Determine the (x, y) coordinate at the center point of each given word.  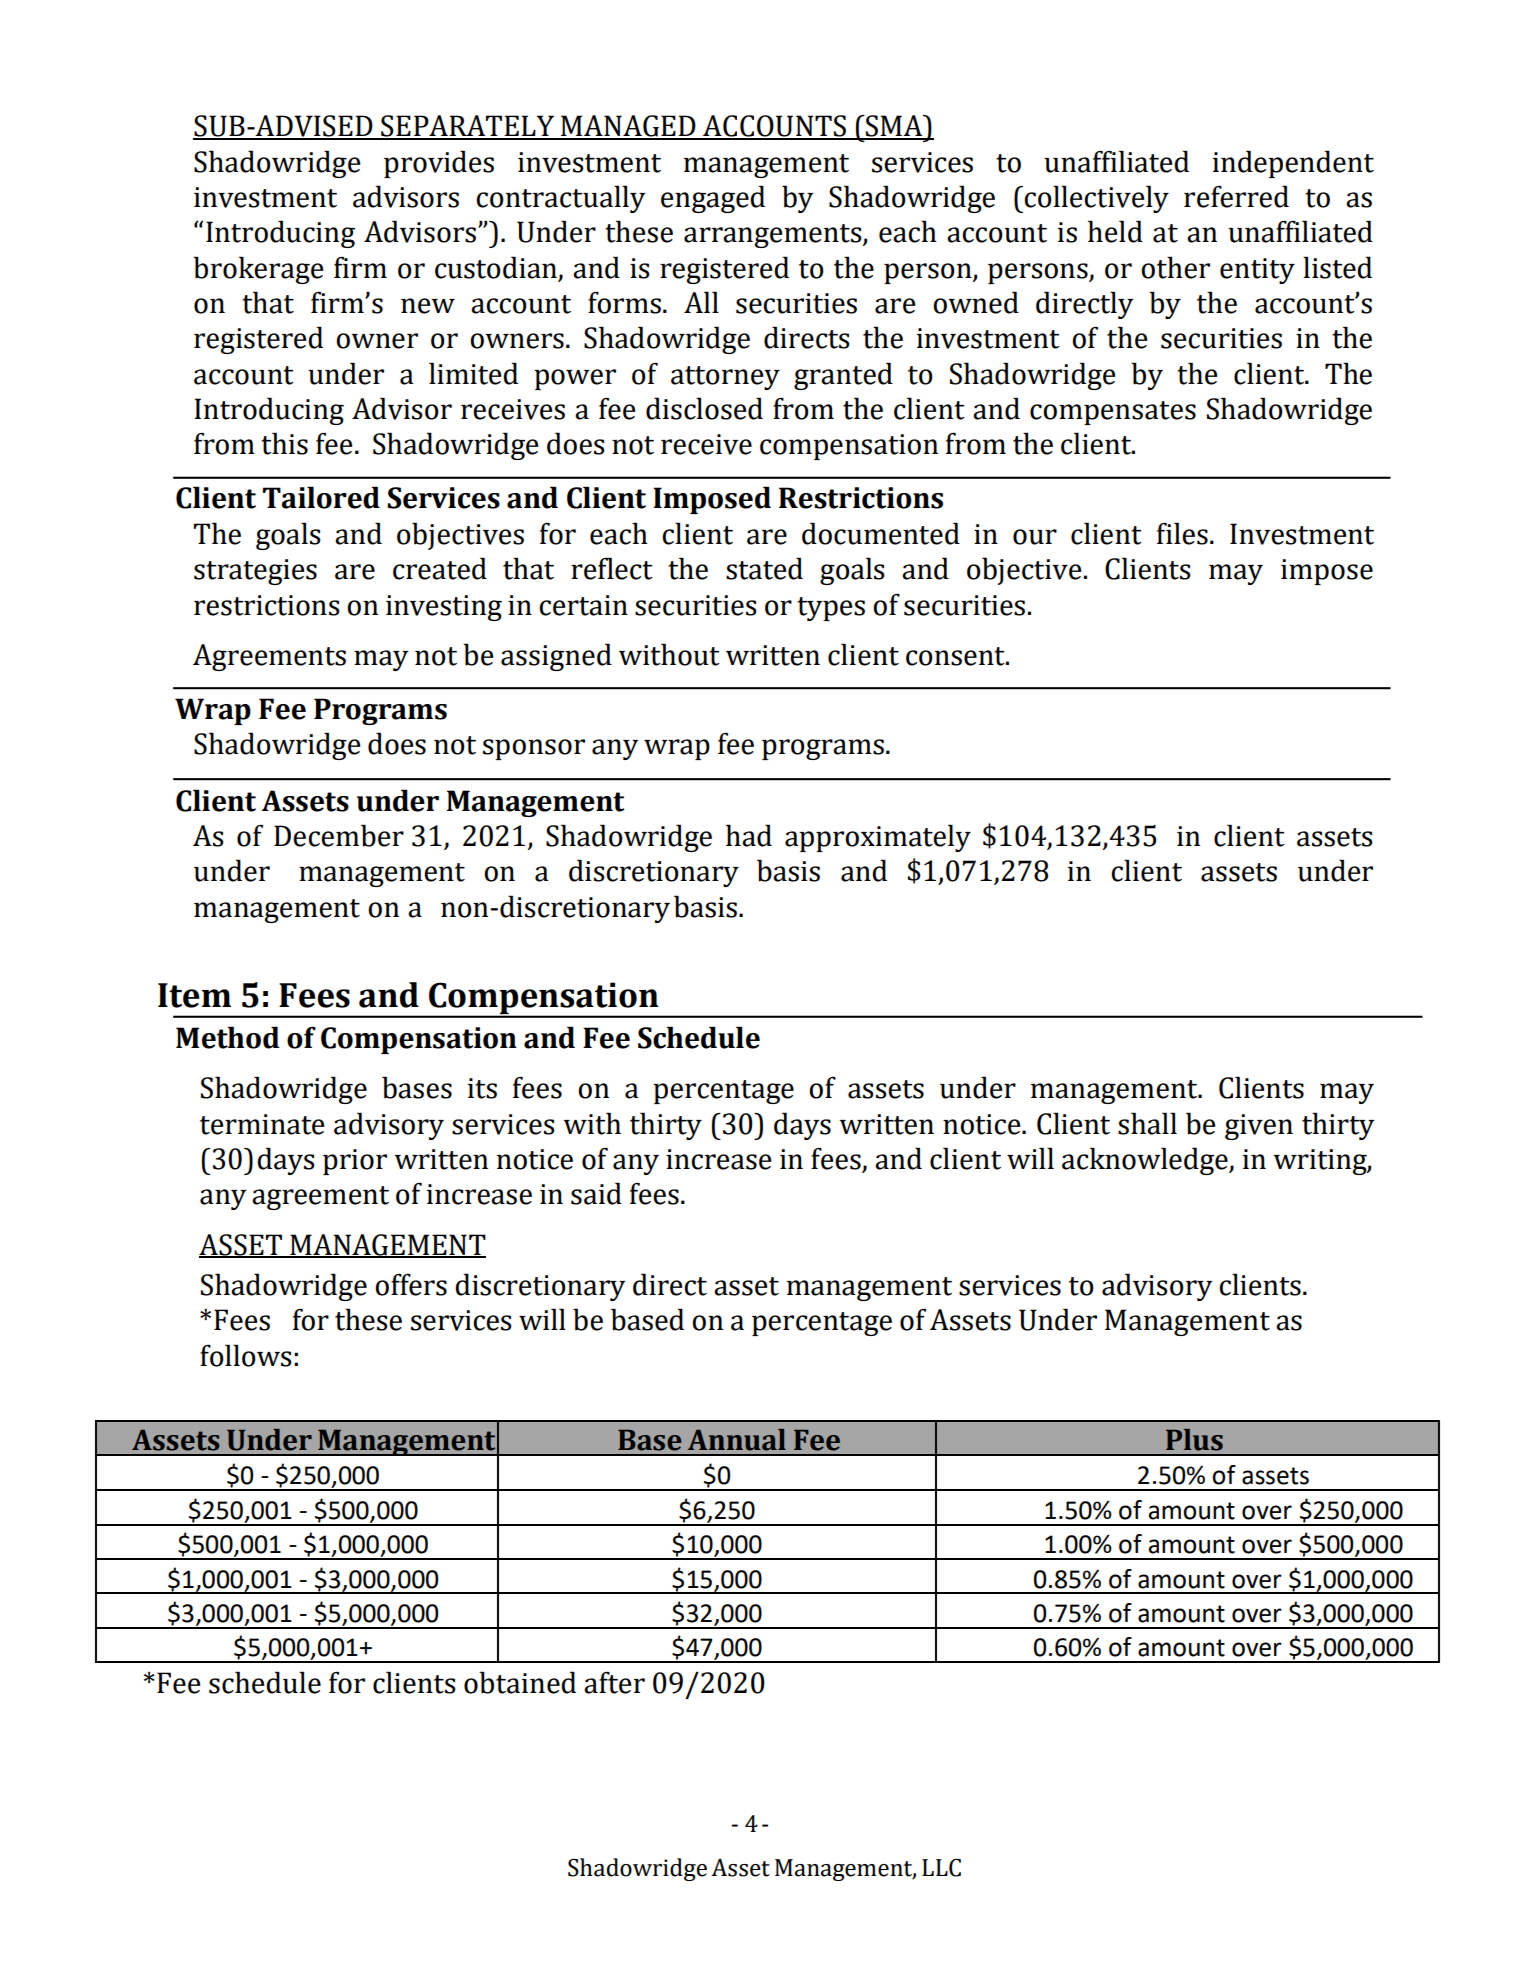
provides (439, 164)
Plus (1194, 1440)
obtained (520, 1682)
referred (1236, 196)
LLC (941, 1868)
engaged (713, 199)
